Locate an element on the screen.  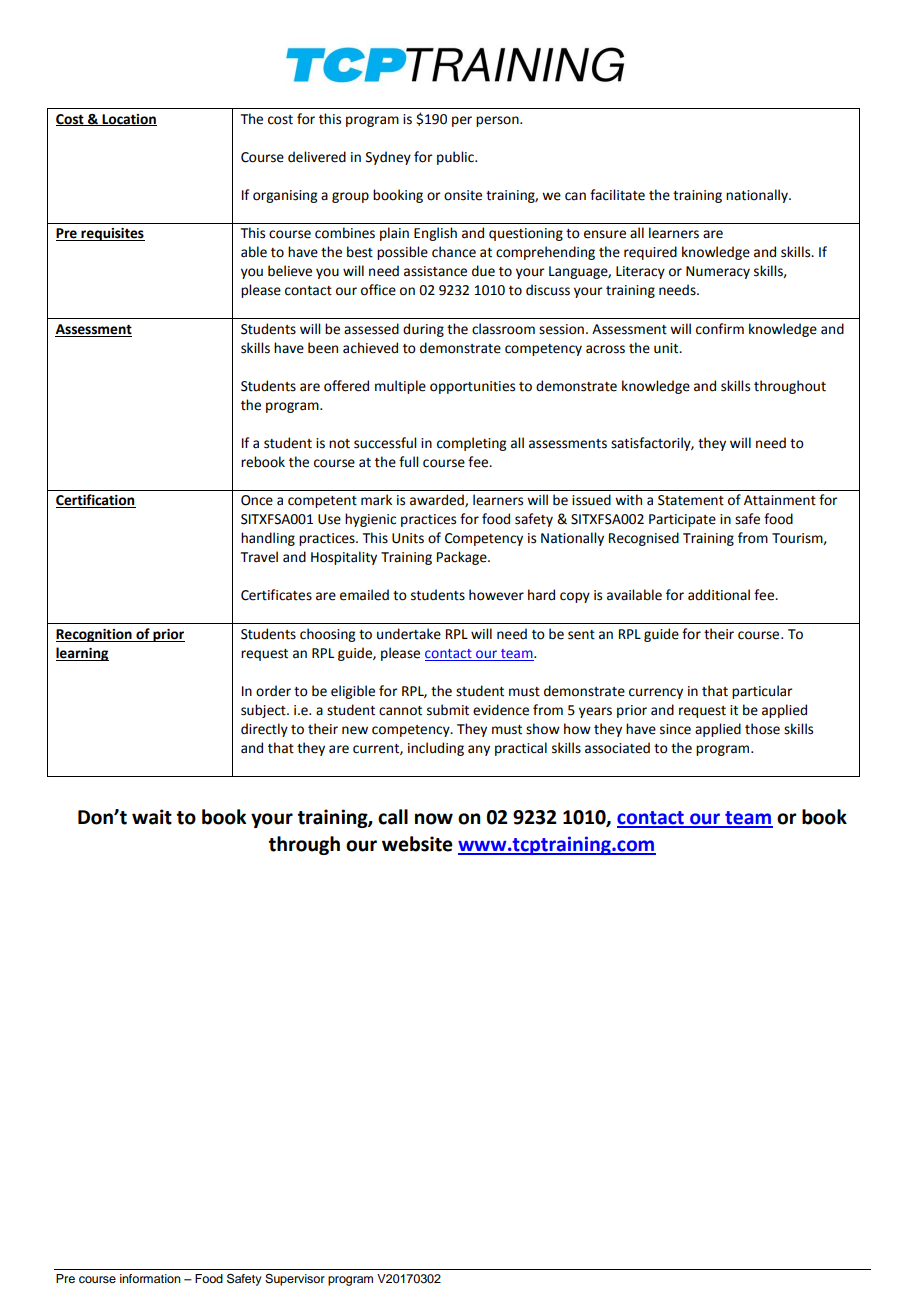
information is located at coordinates (150, 1278).
